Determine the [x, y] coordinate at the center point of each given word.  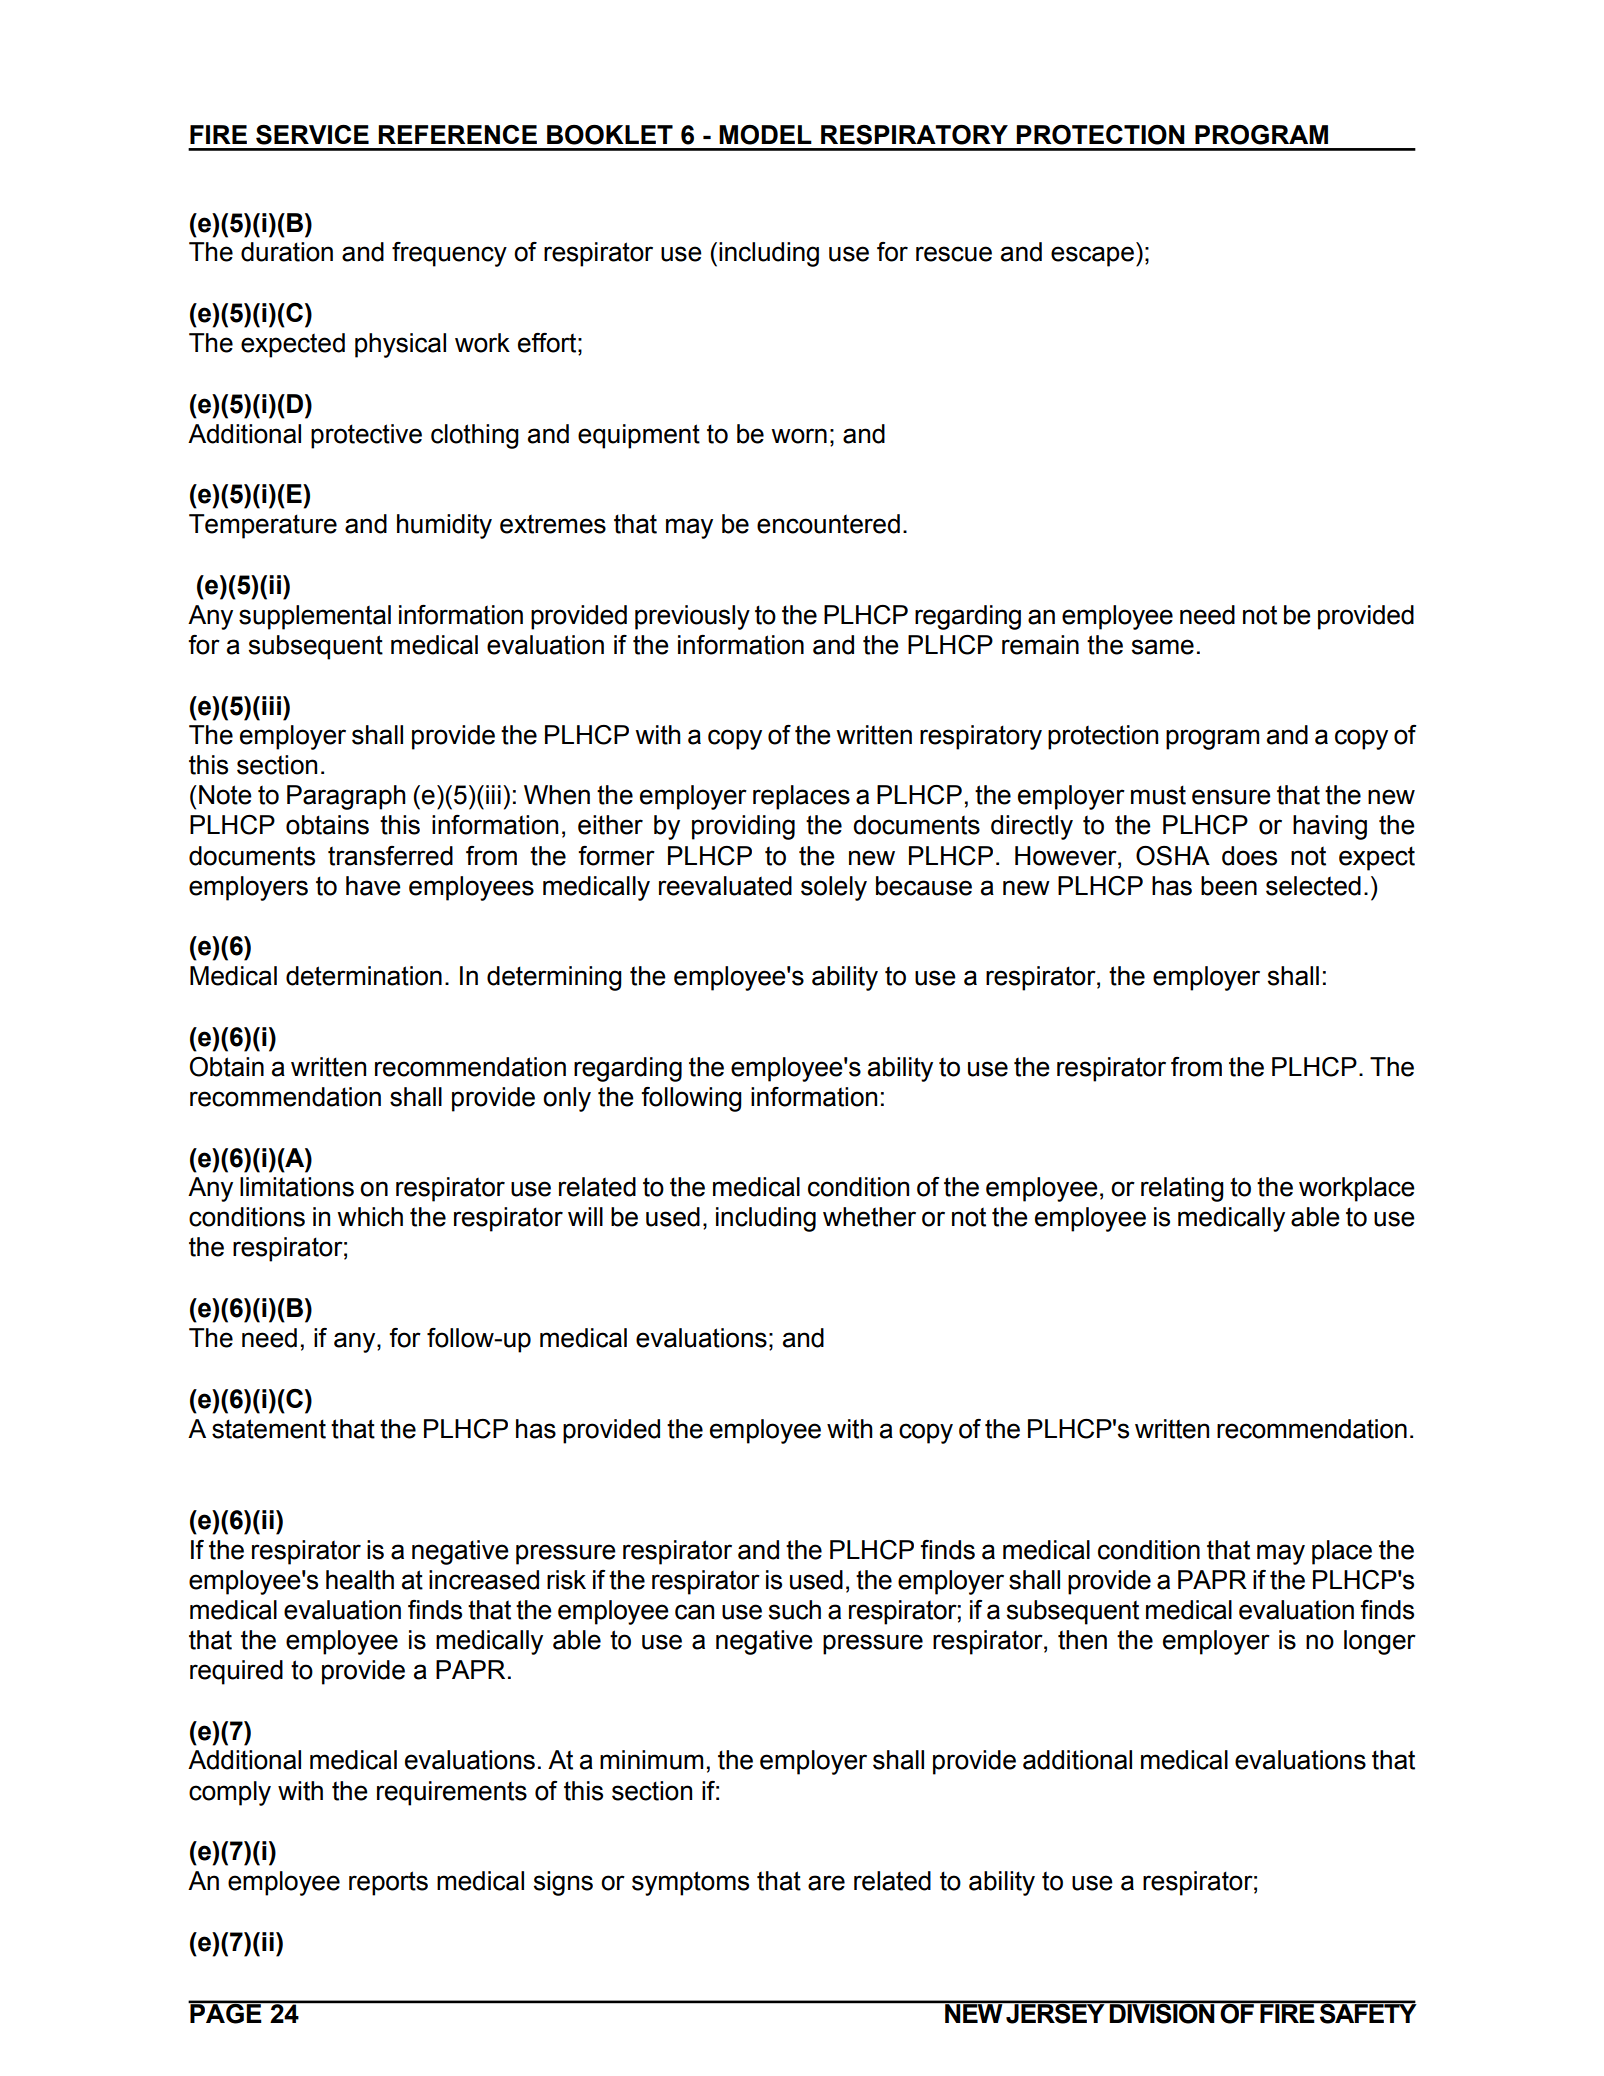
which [370, 1217]
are [826, 1883]
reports [388, 1883]
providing [743, 827]
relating [1182, 1189]
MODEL [765, 135]
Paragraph [346, 797]
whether [869, 1217]
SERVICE [312, 135]
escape [1092, 256]
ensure [1231, 797]
